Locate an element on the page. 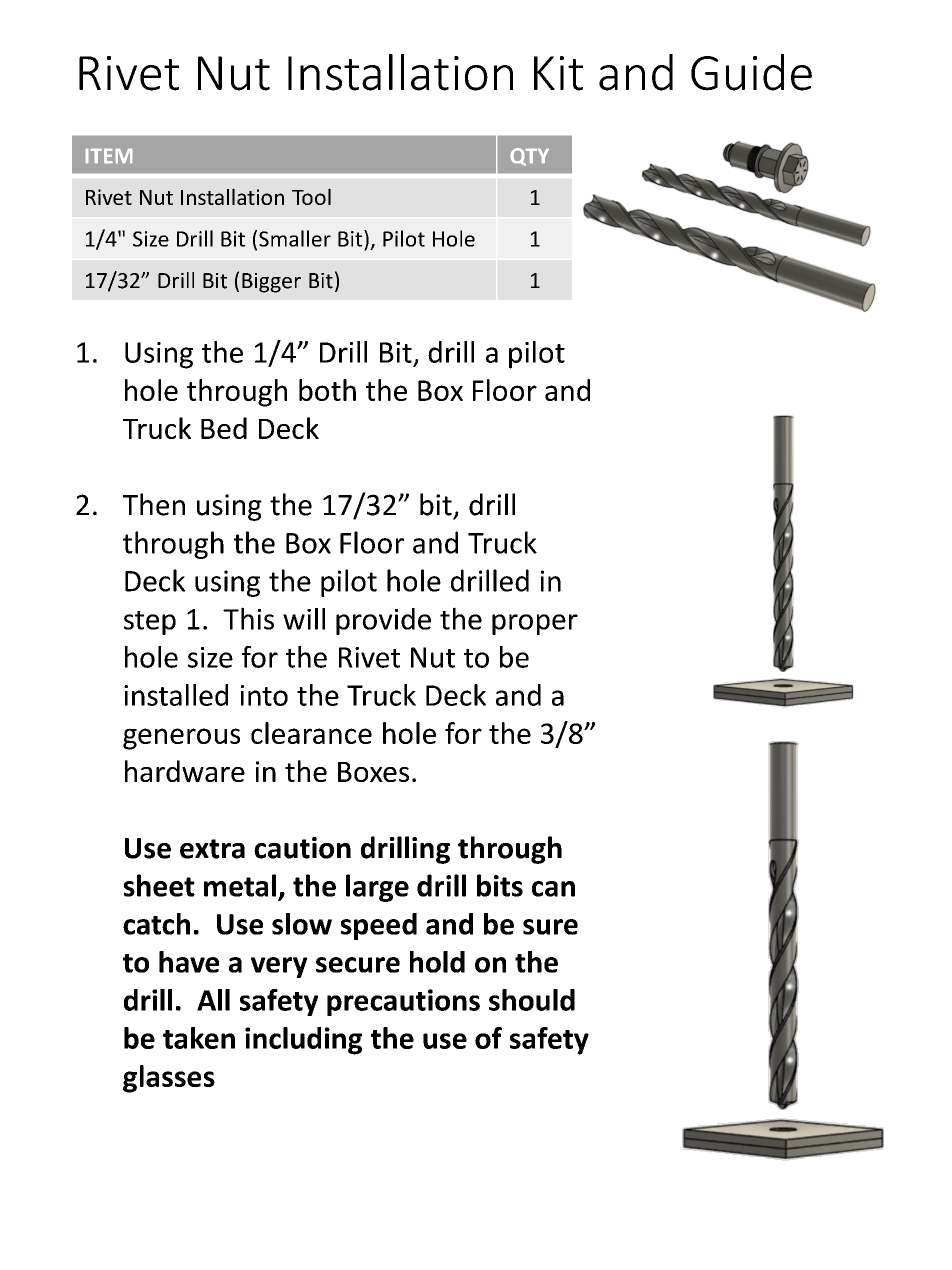 The image size is (952, 1270). taken is located at coordinates (199, 1038).
